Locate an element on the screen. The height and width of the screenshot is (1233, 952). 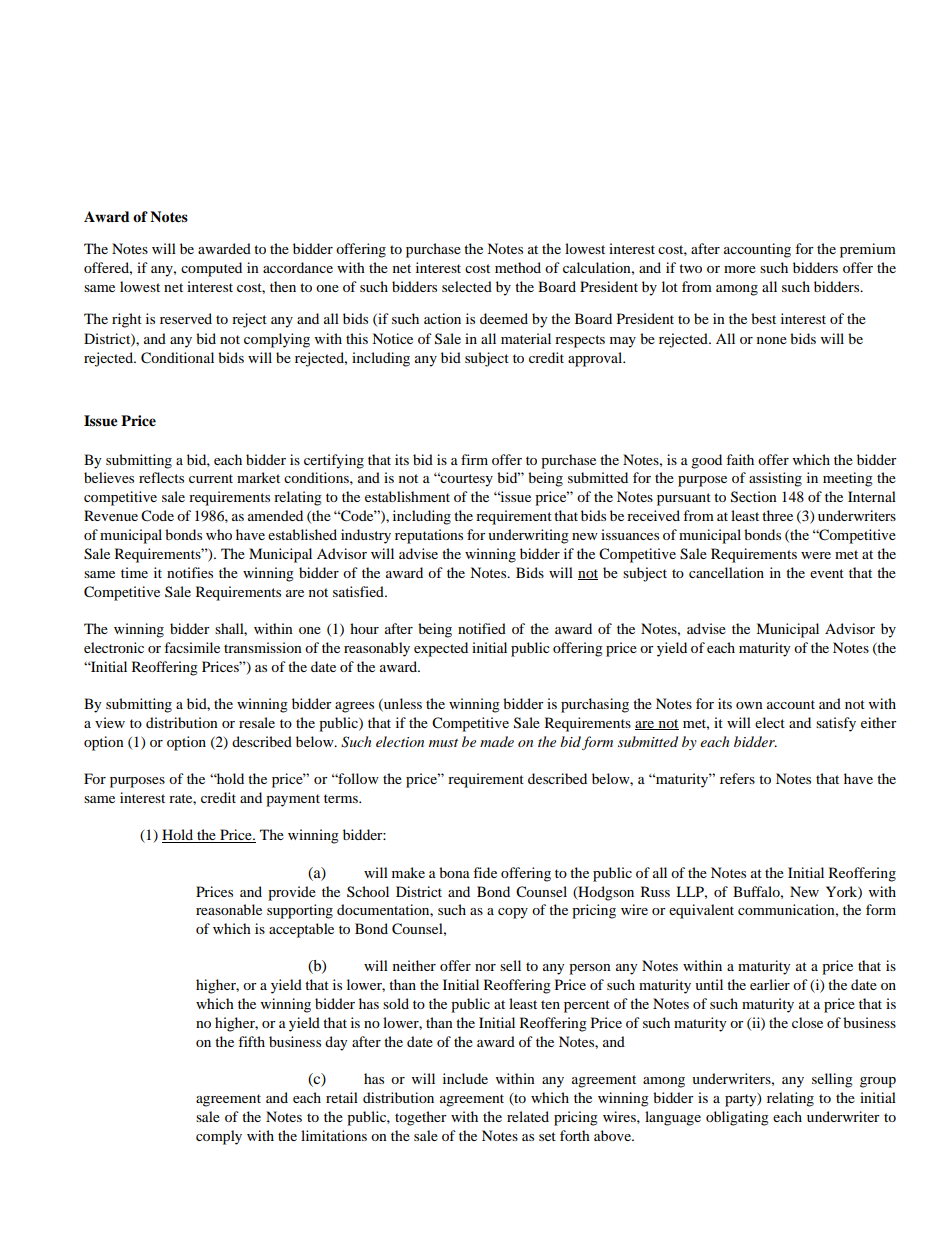
reasonable is located at coordinates (229, 909).
